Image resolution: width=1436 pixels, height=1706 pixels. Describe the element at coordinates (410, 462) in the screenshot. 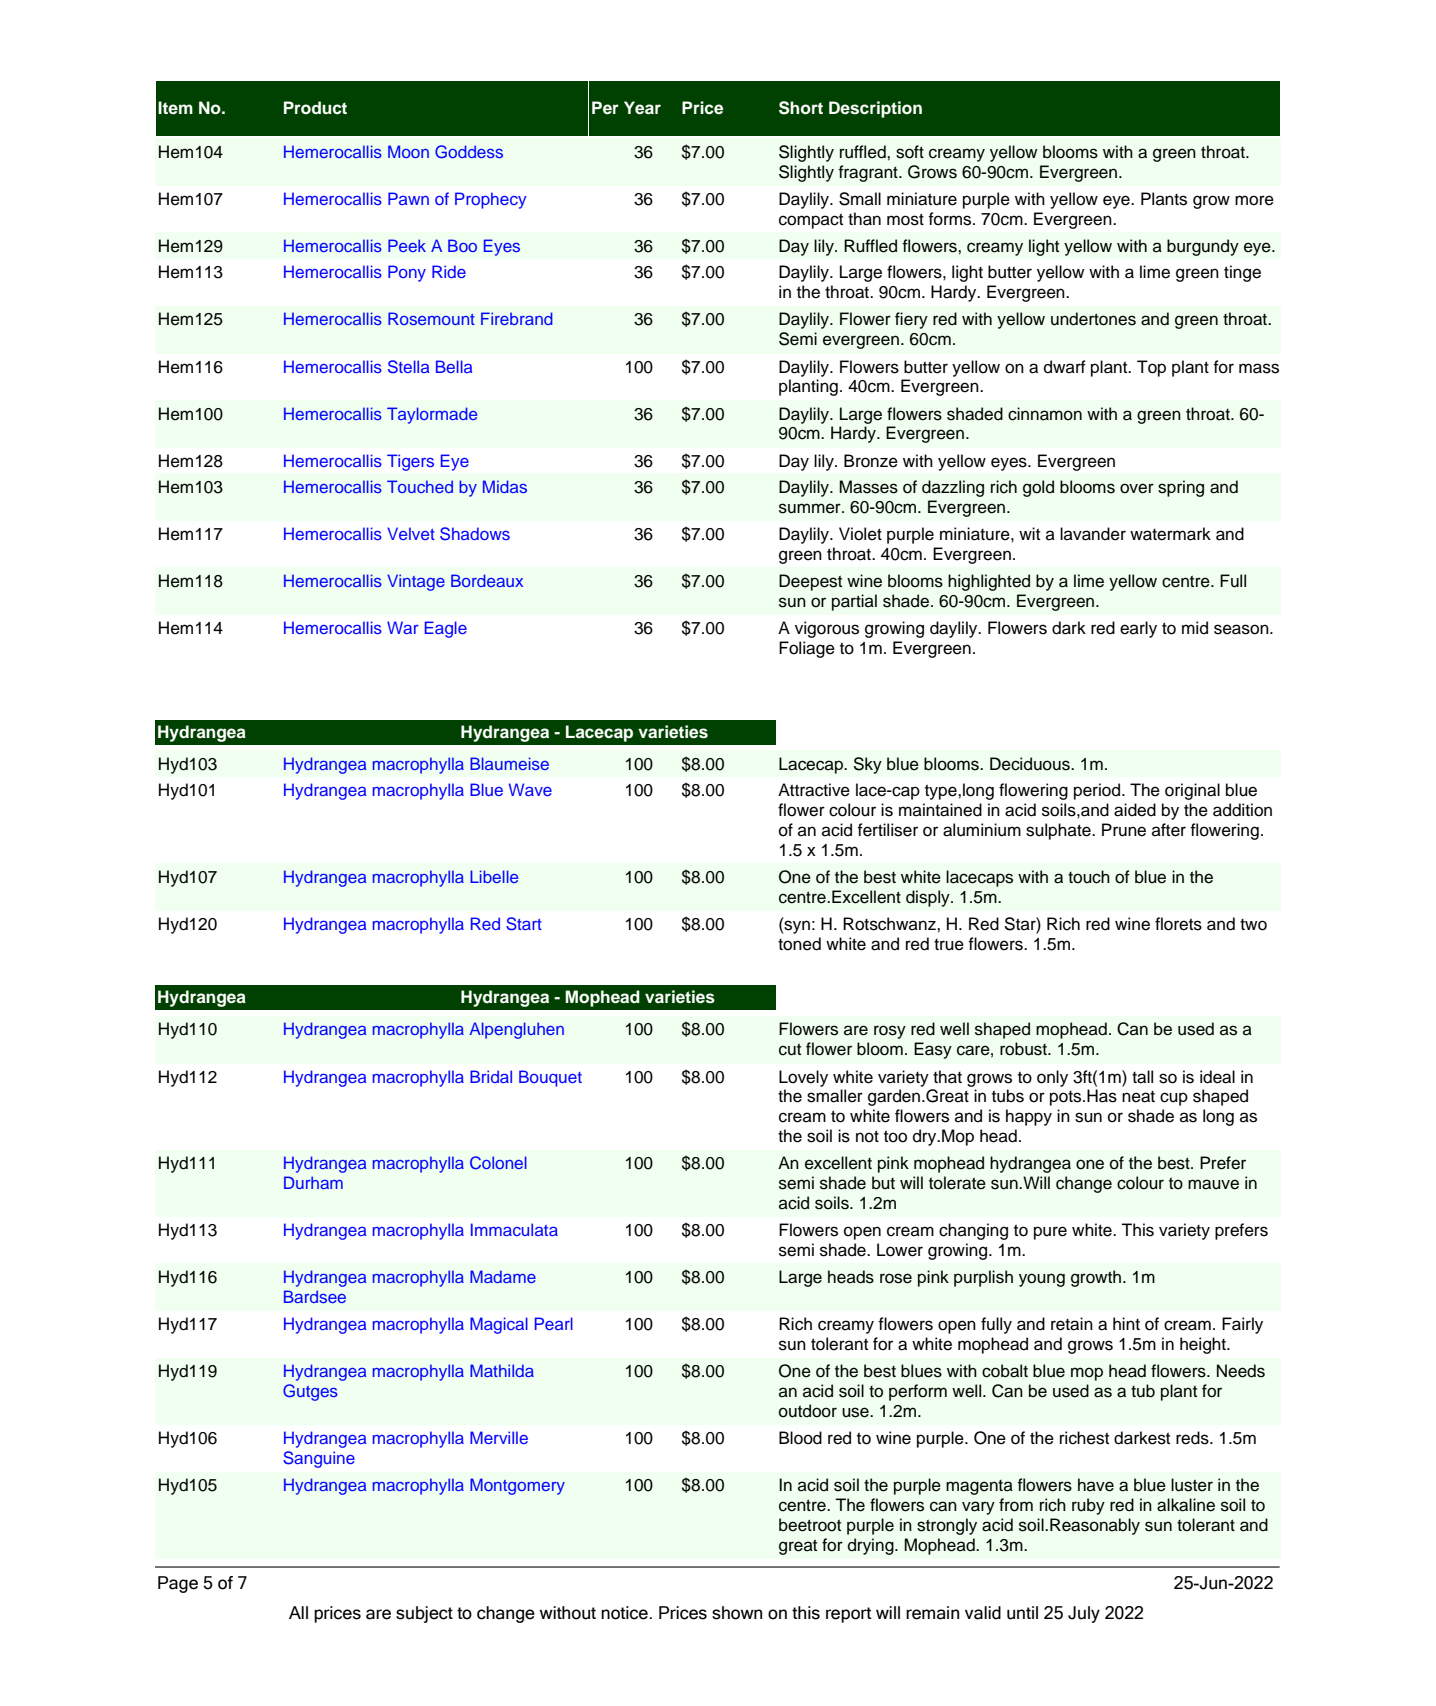

I see `Tigers` at that location.
